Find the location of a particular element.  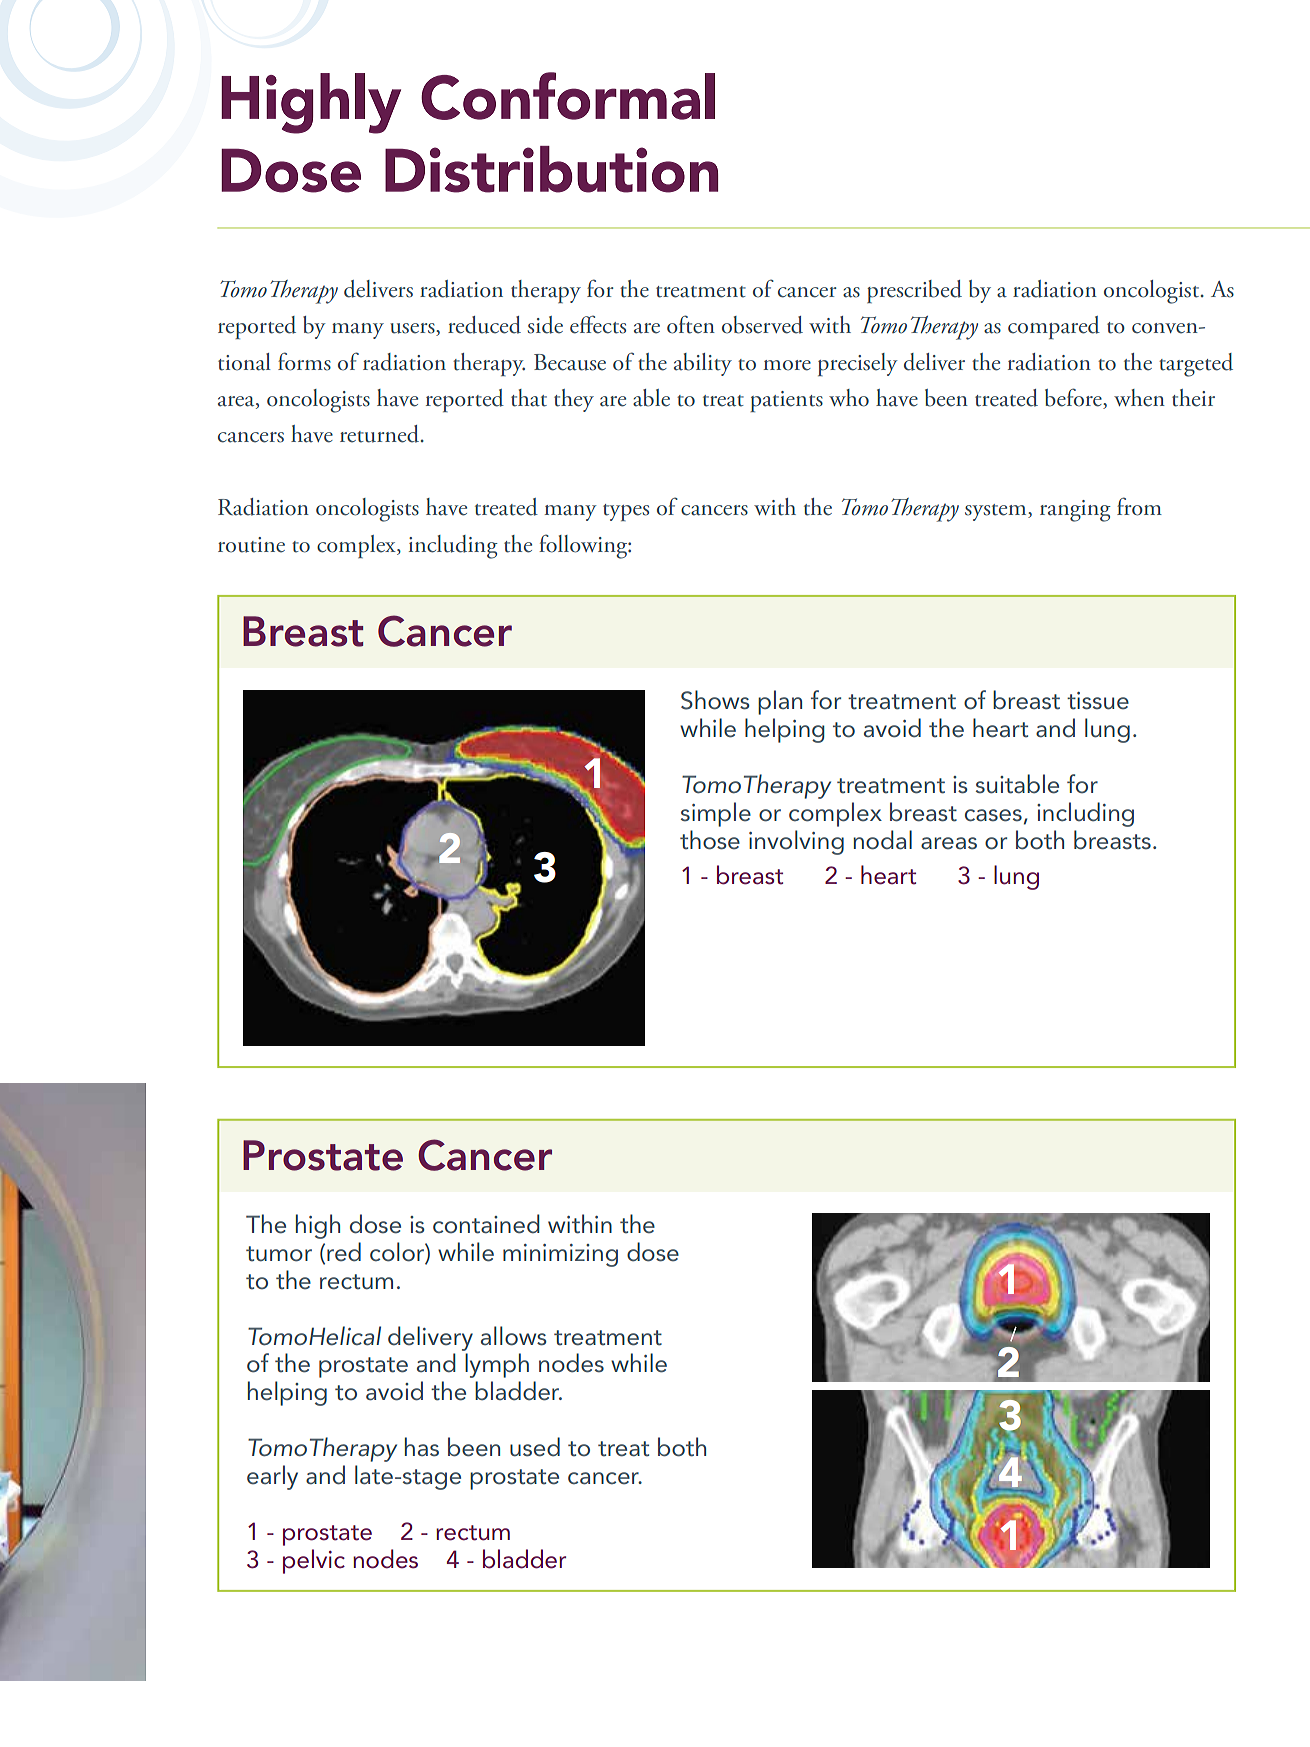

Distribution is located at coordinates (552, 169).
